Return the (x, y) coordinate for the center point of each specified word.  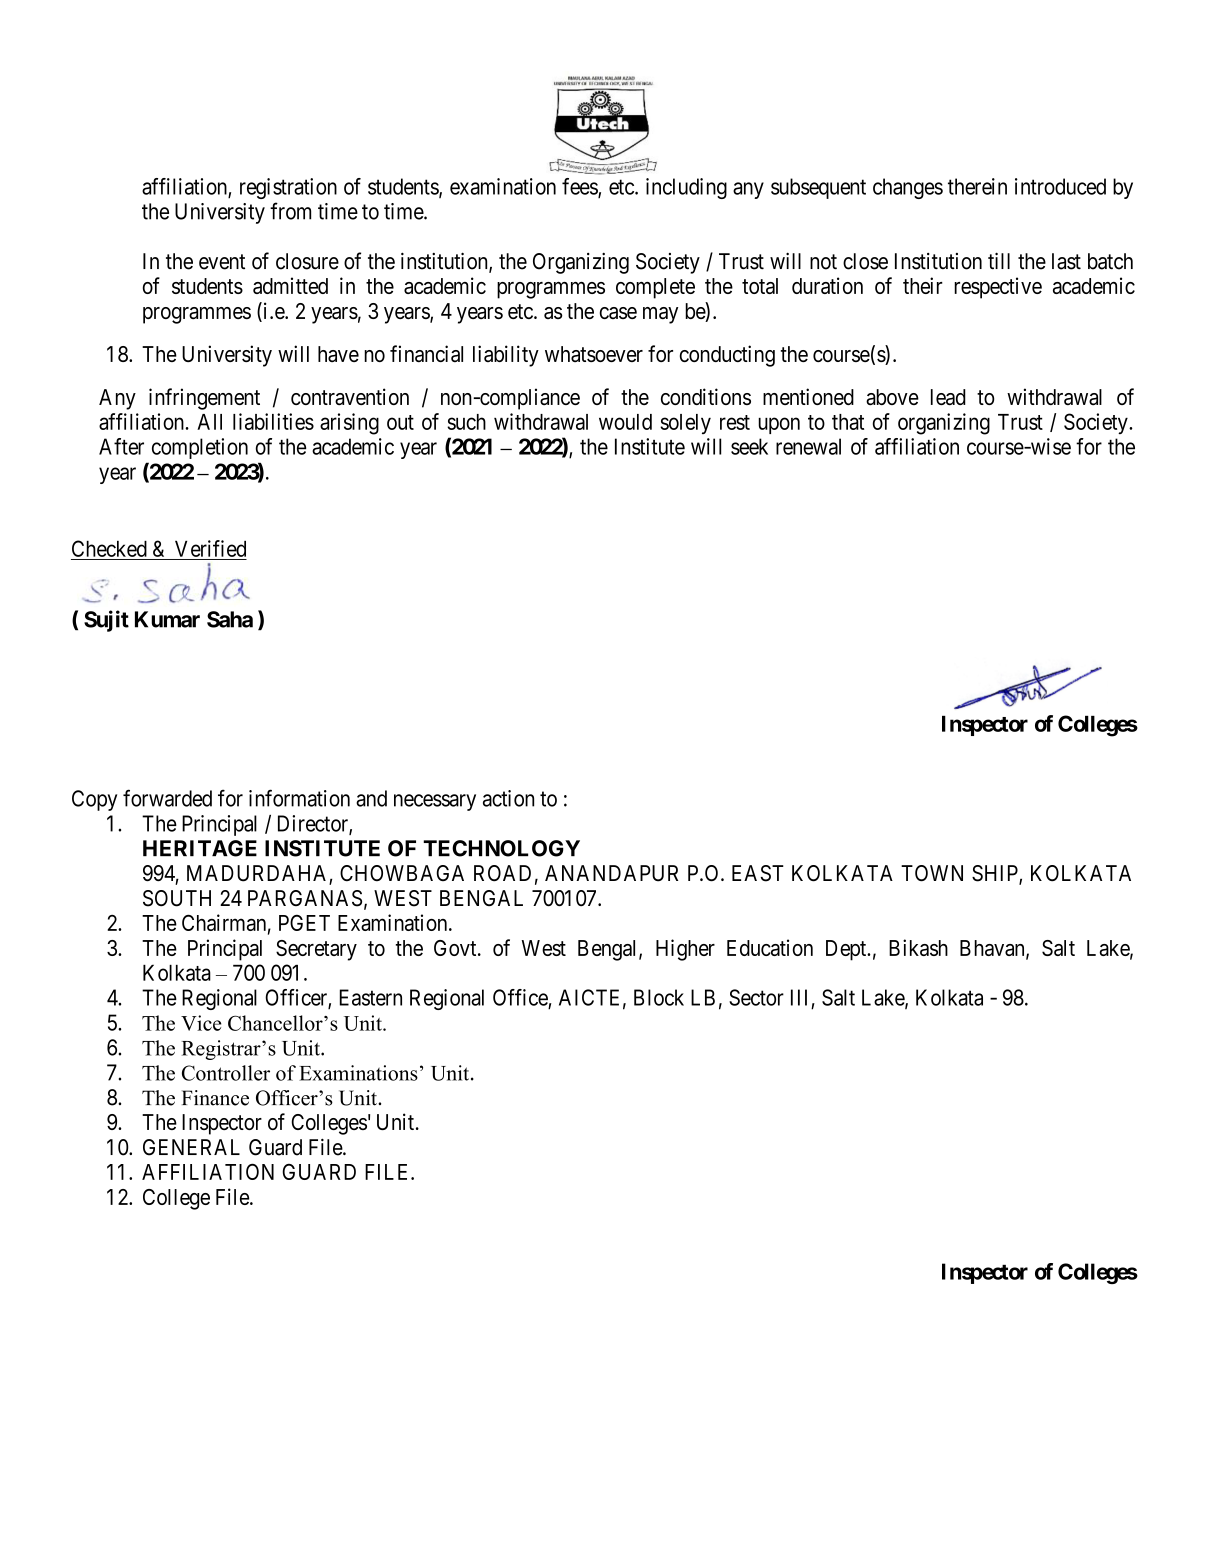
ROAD (502, 873)
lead (948, 397)
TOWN (932, 873)
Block (659, 997)
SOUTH (177, 898)
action (508, 798)
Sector (756, 997)
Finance (215, 1098)
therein (977, 186)
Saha (230, 619)
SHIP (996, 874)
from (290, 211)
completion (200, 448)
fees (580, 187)
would (625, 422)
